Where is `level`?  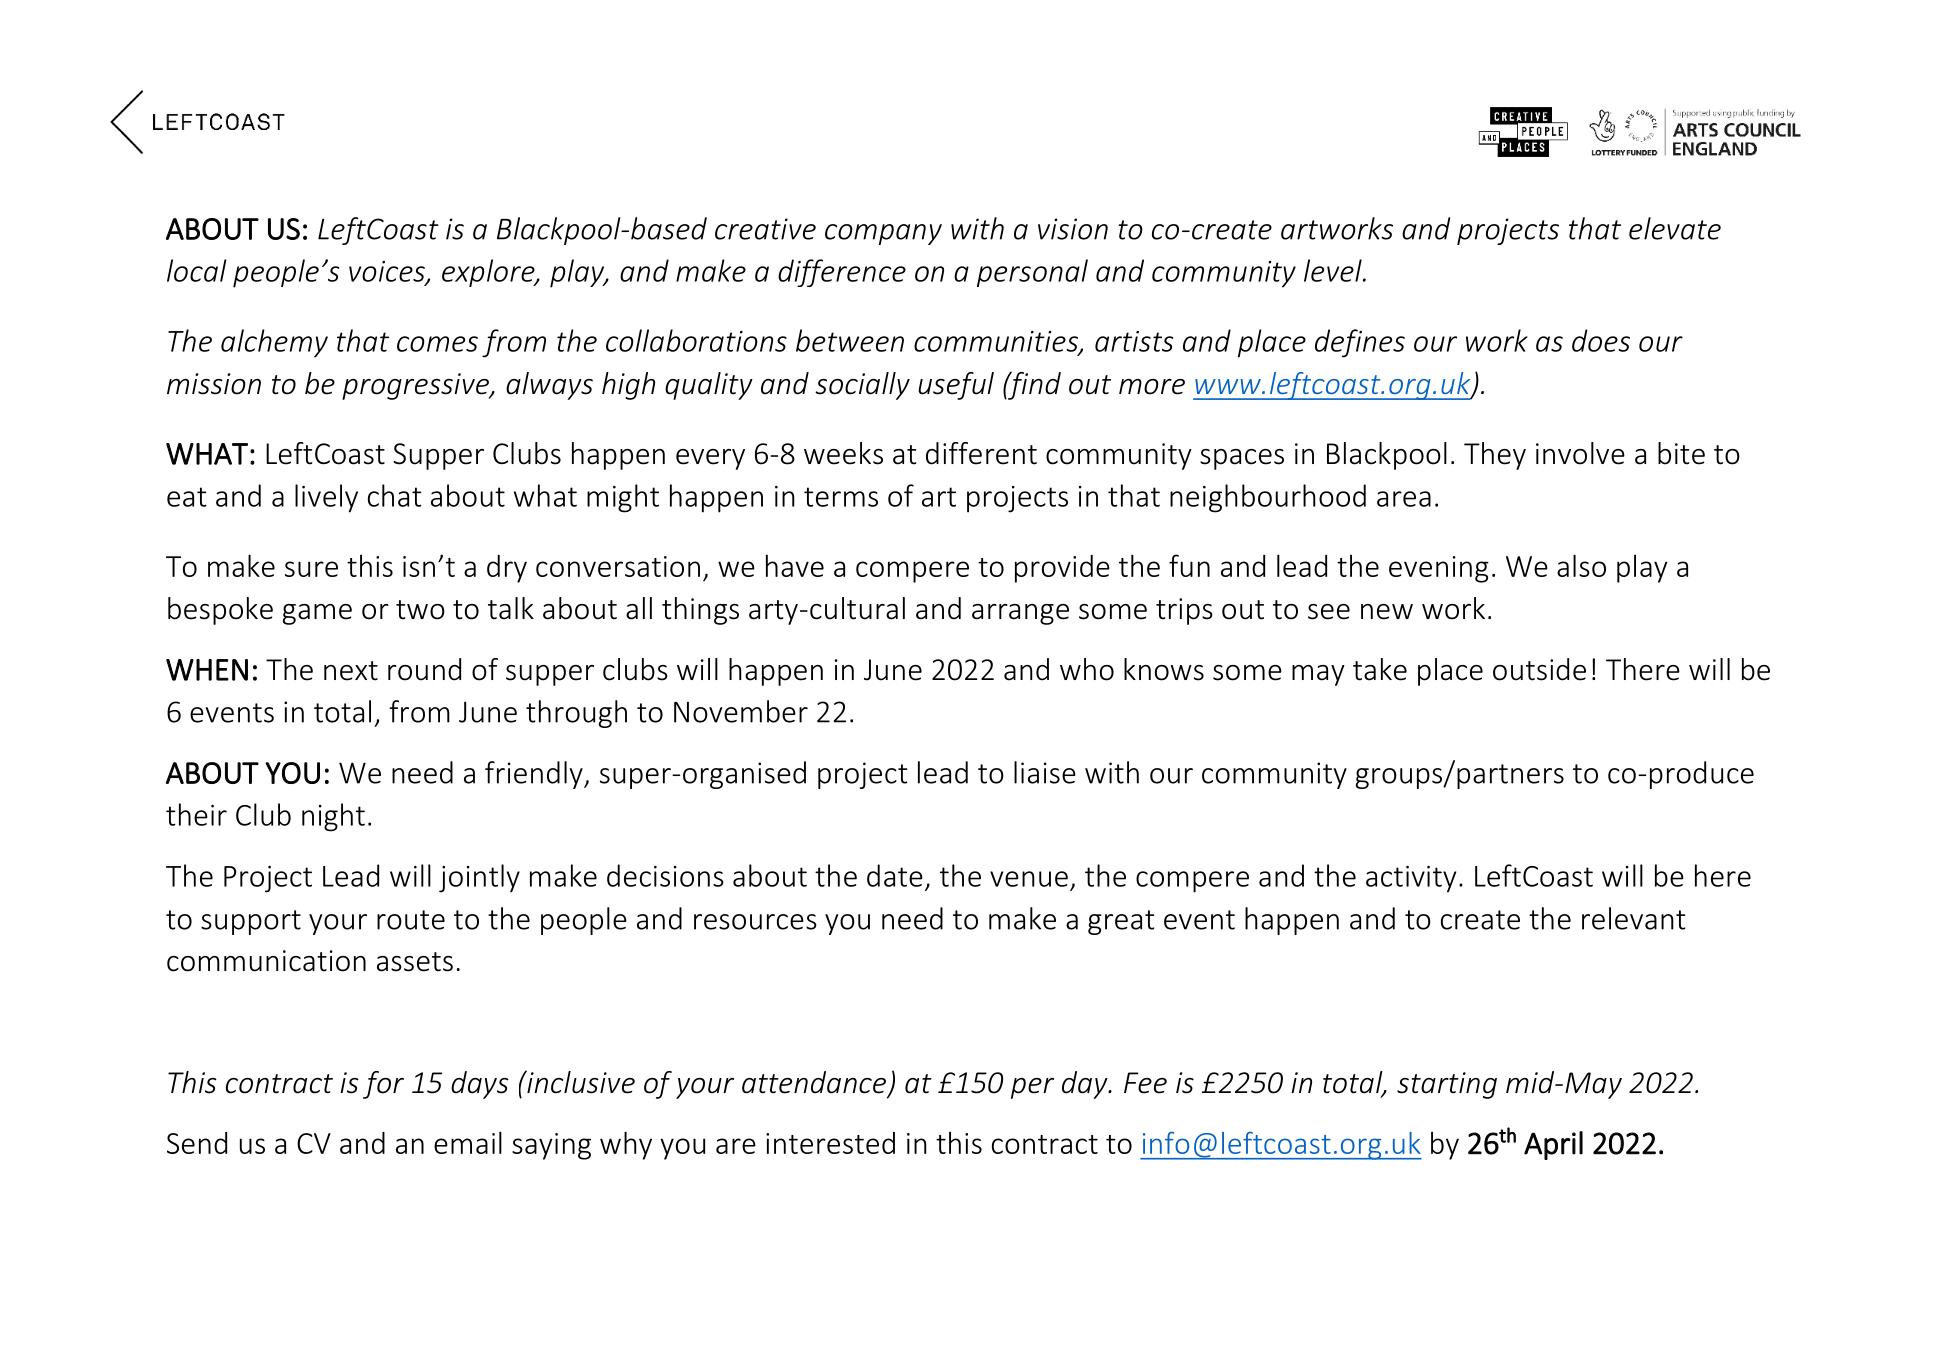
level is located at coordinates (1334, 270).
